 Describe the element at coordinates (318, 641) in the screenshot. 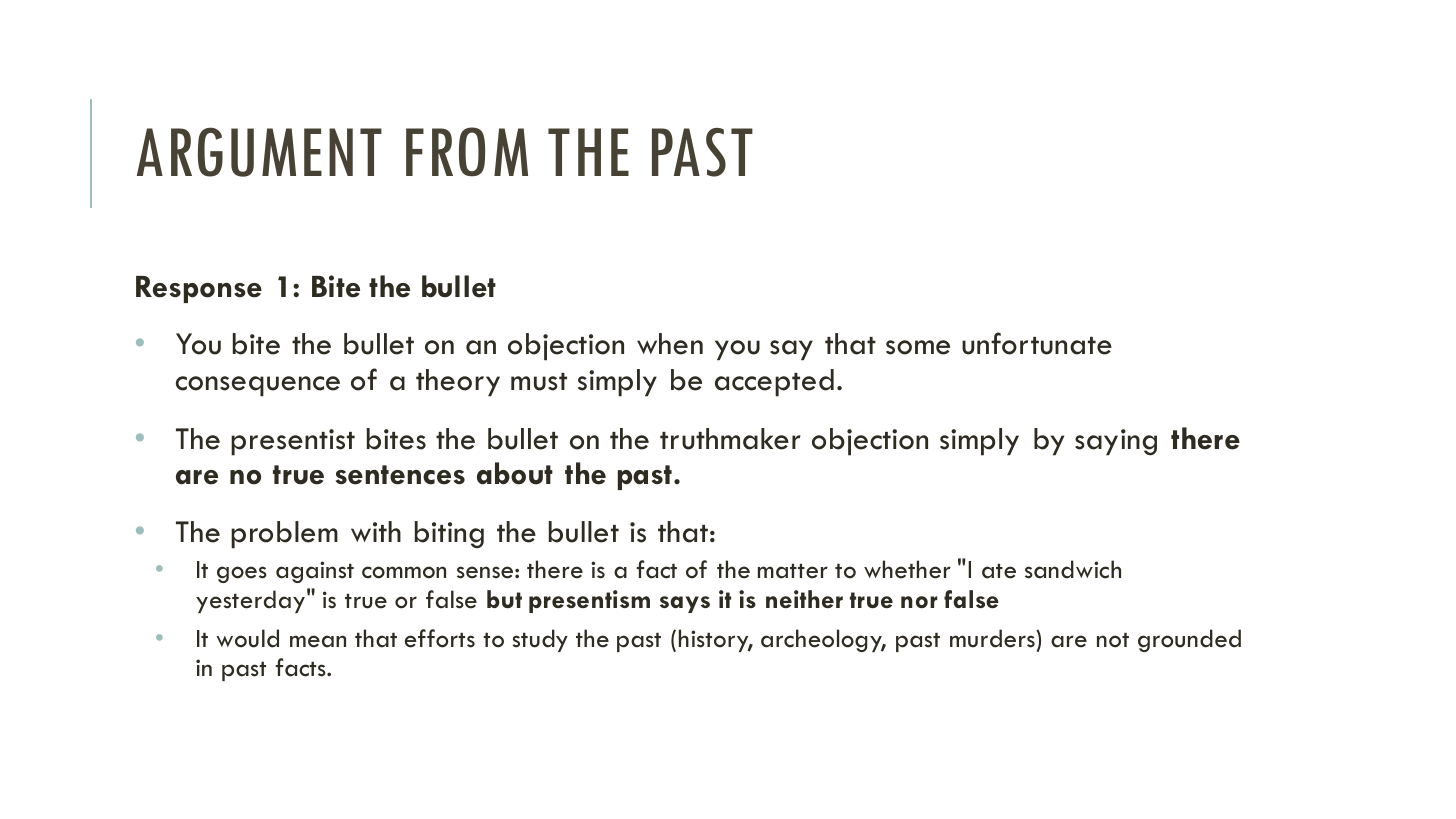

I see `mean` at that location.
